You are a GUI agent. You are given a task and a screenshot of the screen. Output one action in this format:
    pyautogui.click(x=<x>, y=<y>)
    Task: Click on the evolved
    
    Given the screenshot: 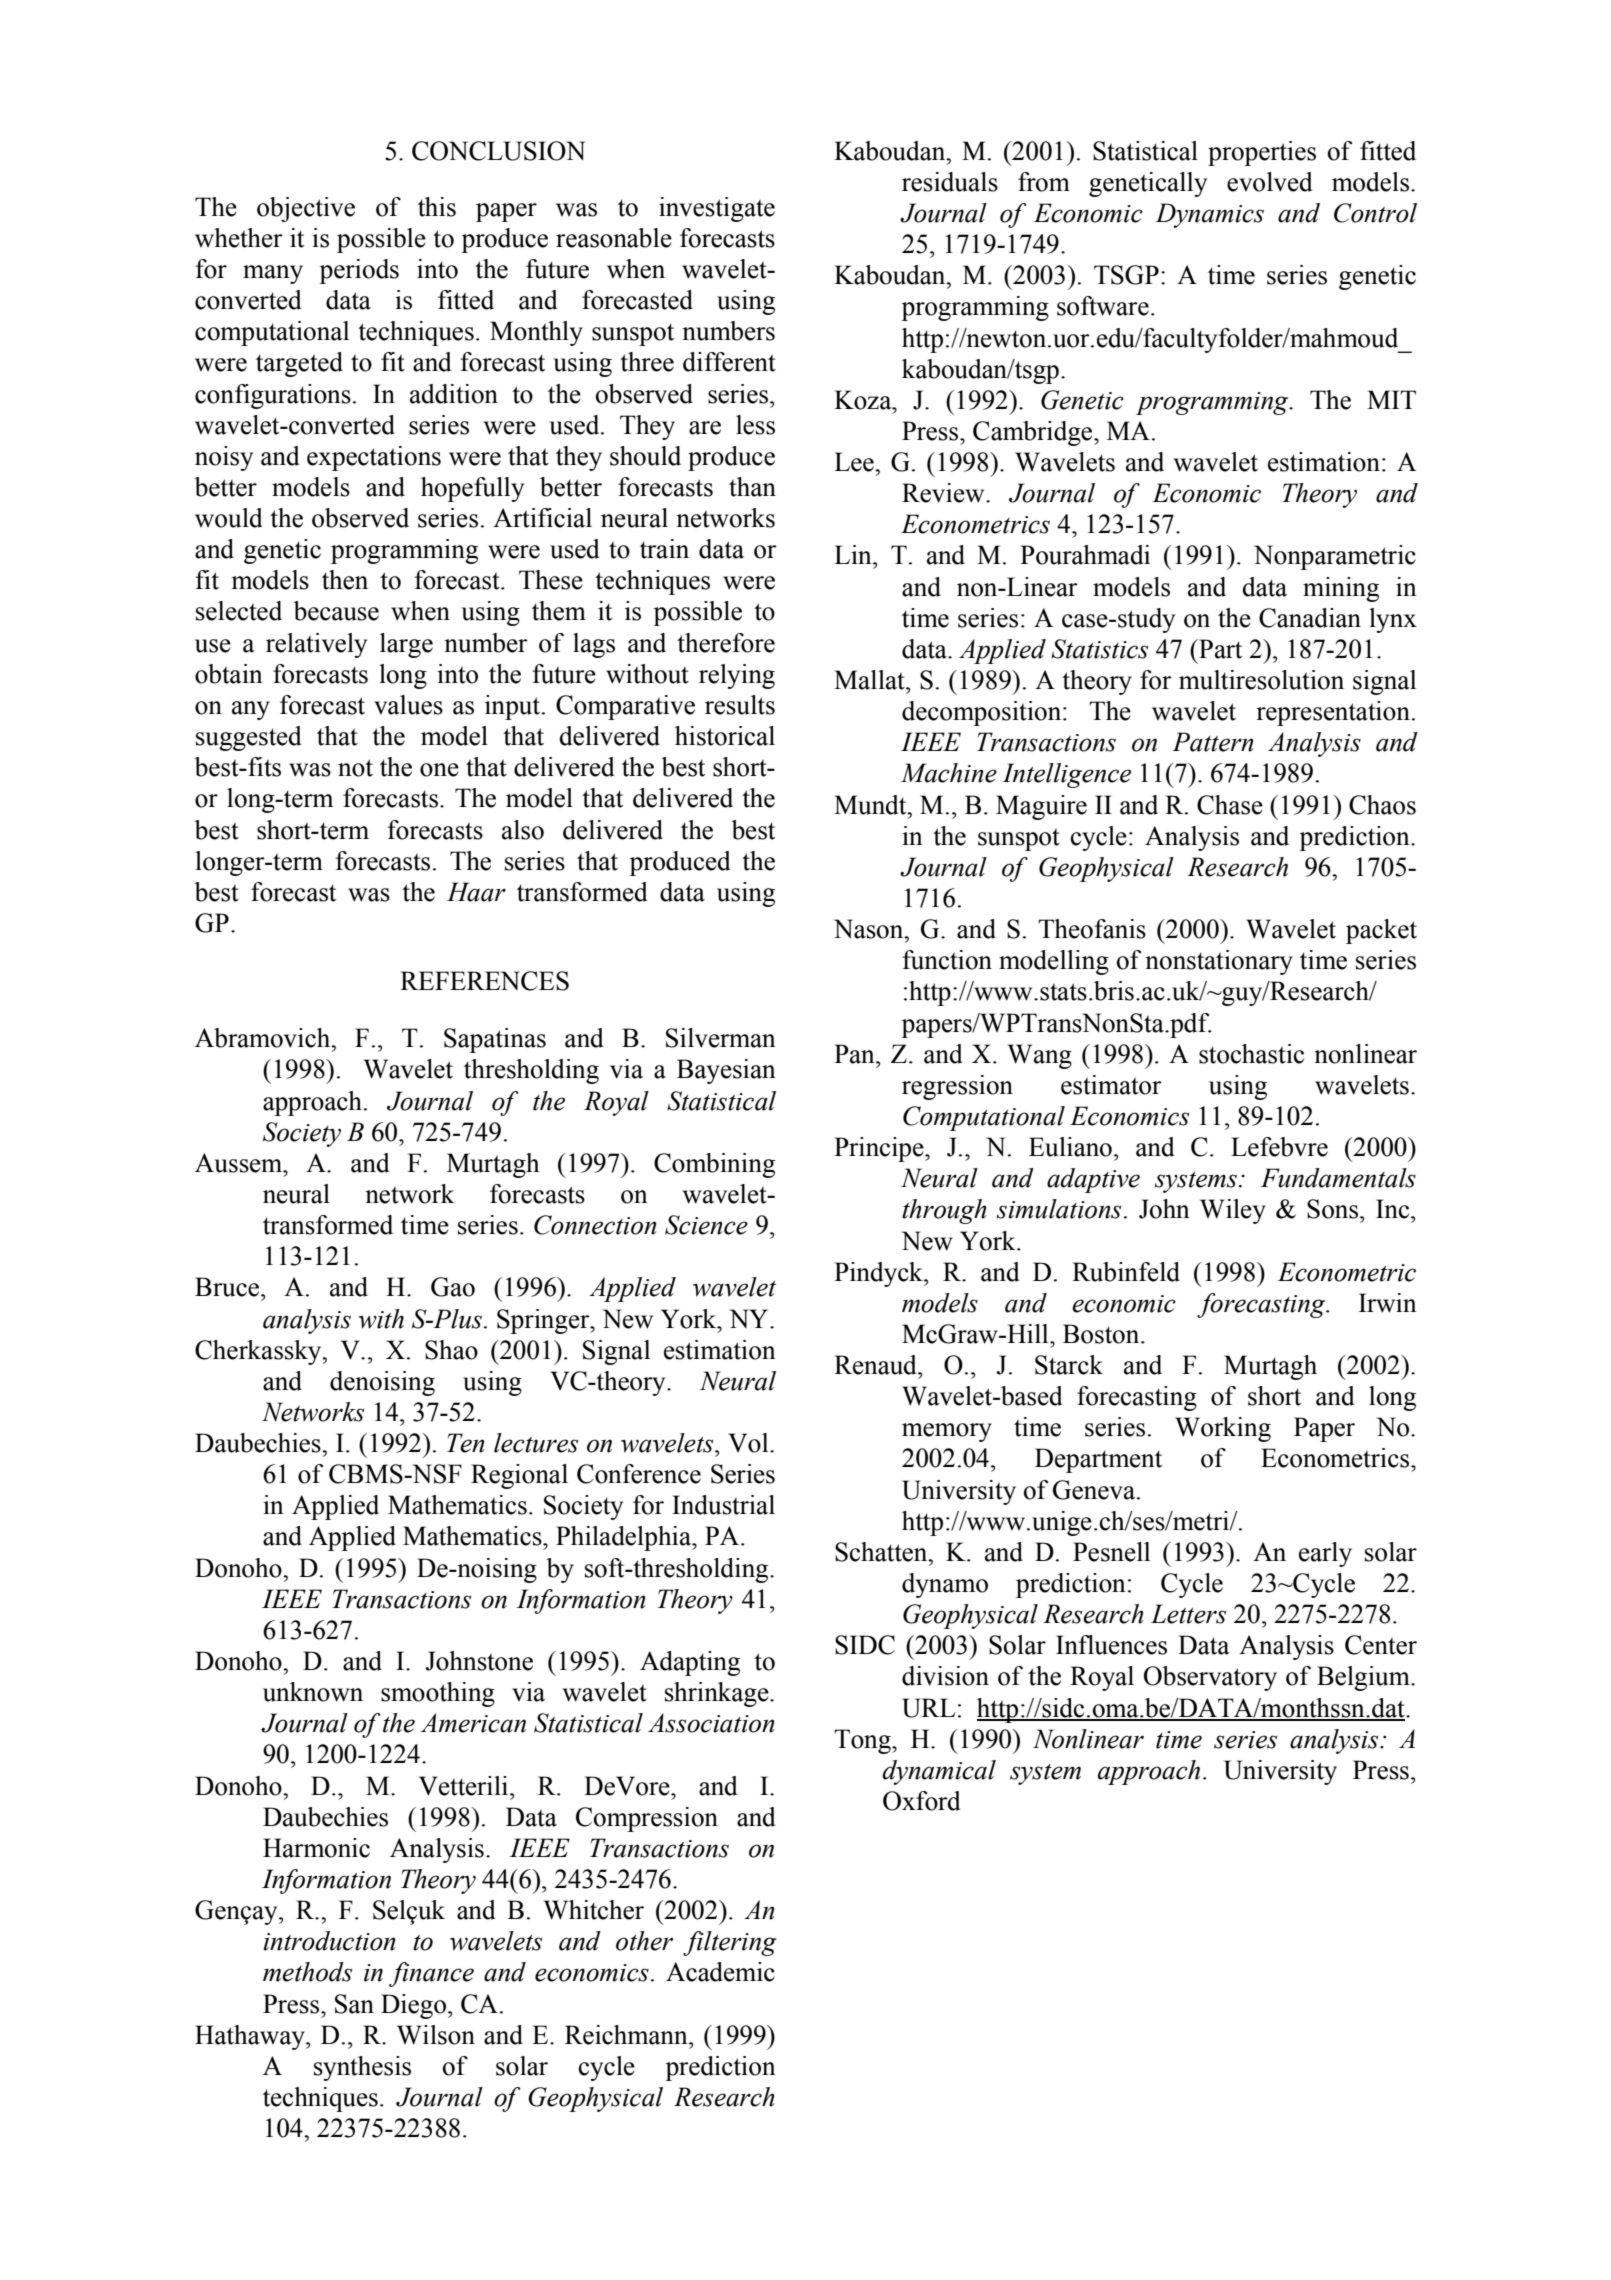 What is the action you would take?
    pyautogui.click(x=1270, y=182)
